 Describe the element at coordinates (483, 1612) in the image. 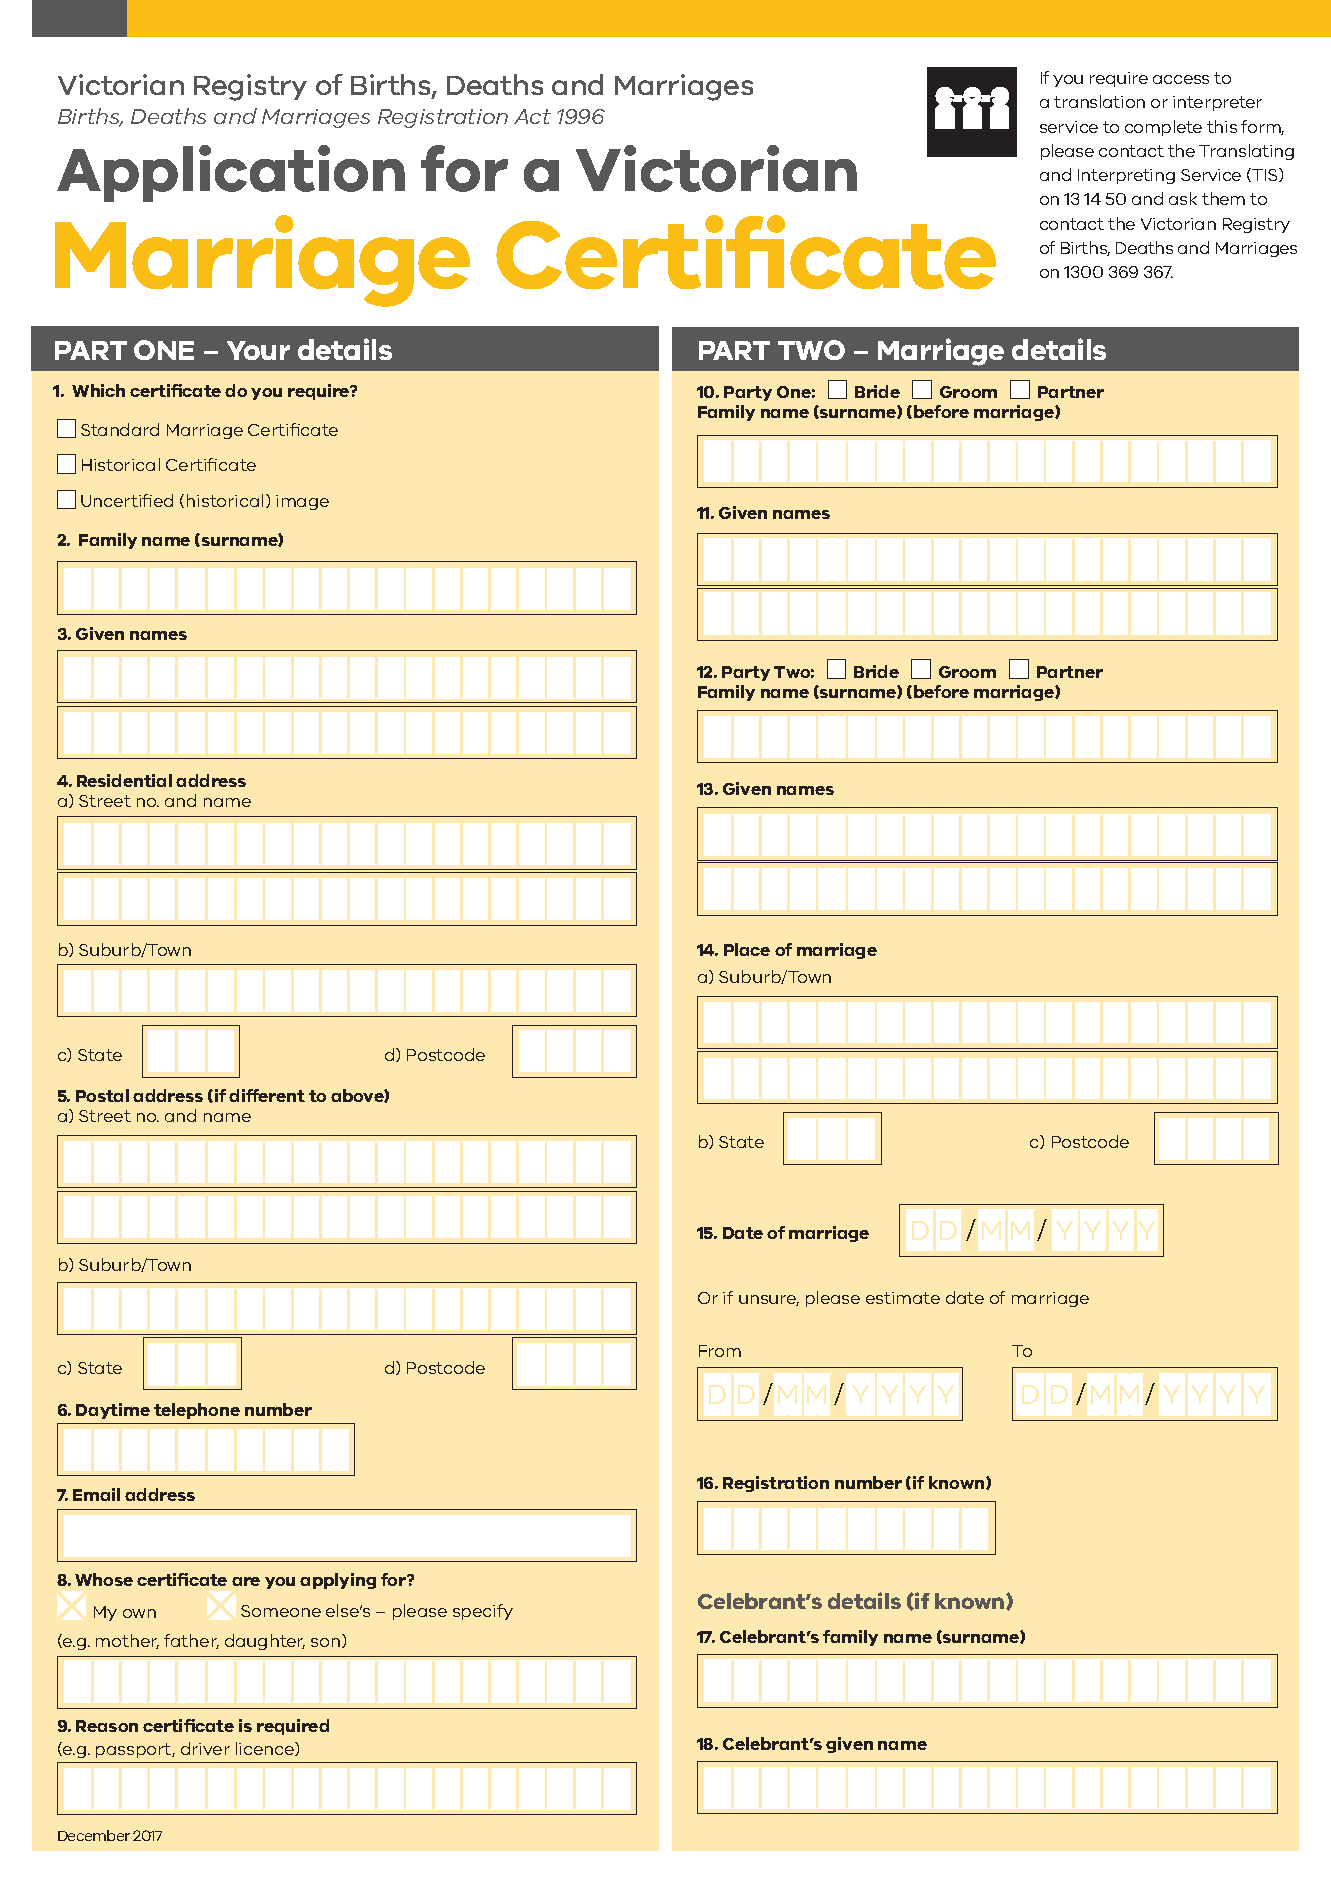

I see `specify` at that location.
